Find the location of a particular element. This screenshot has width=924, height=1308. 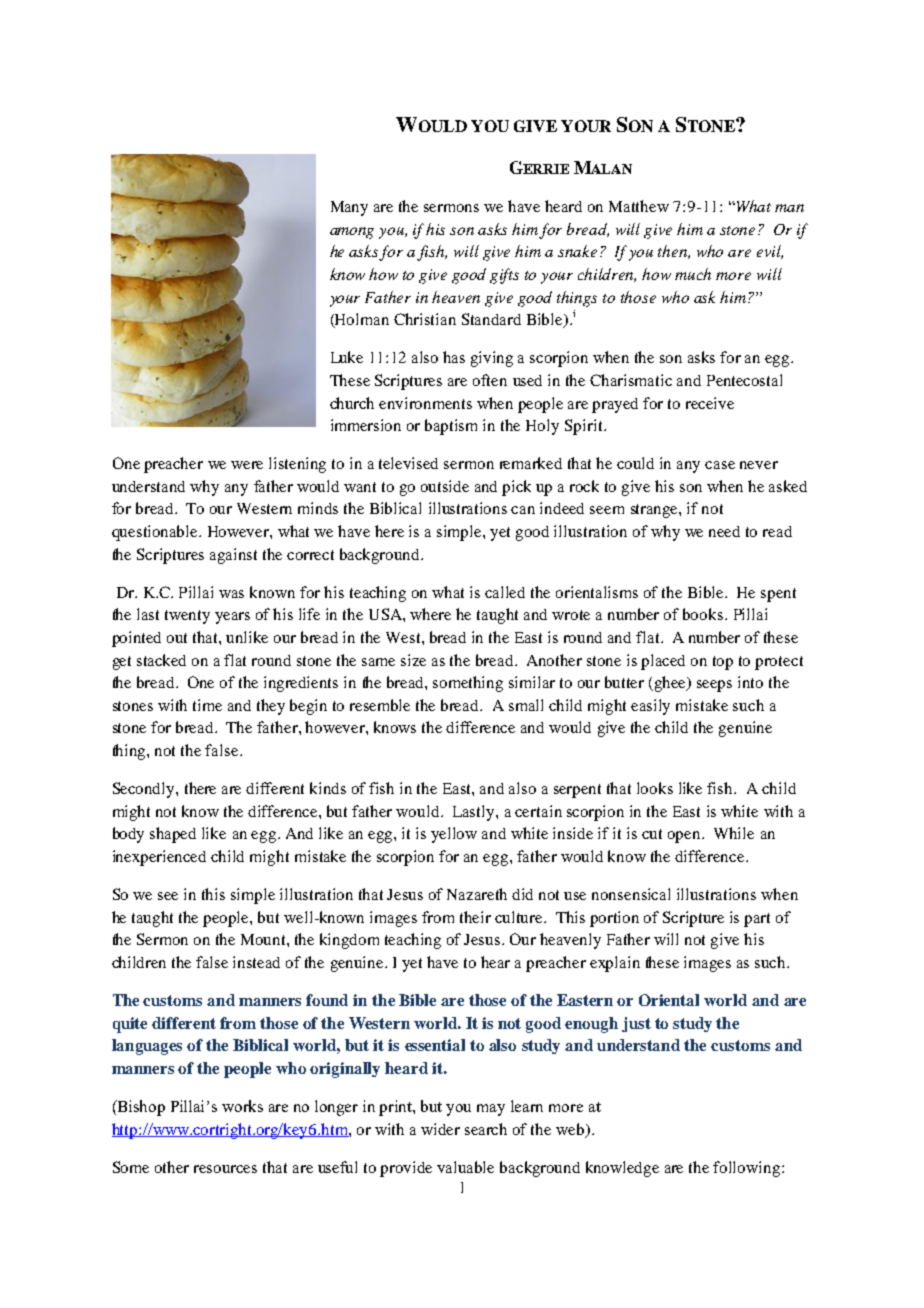

shaped is located at coordinates (173, 835).
